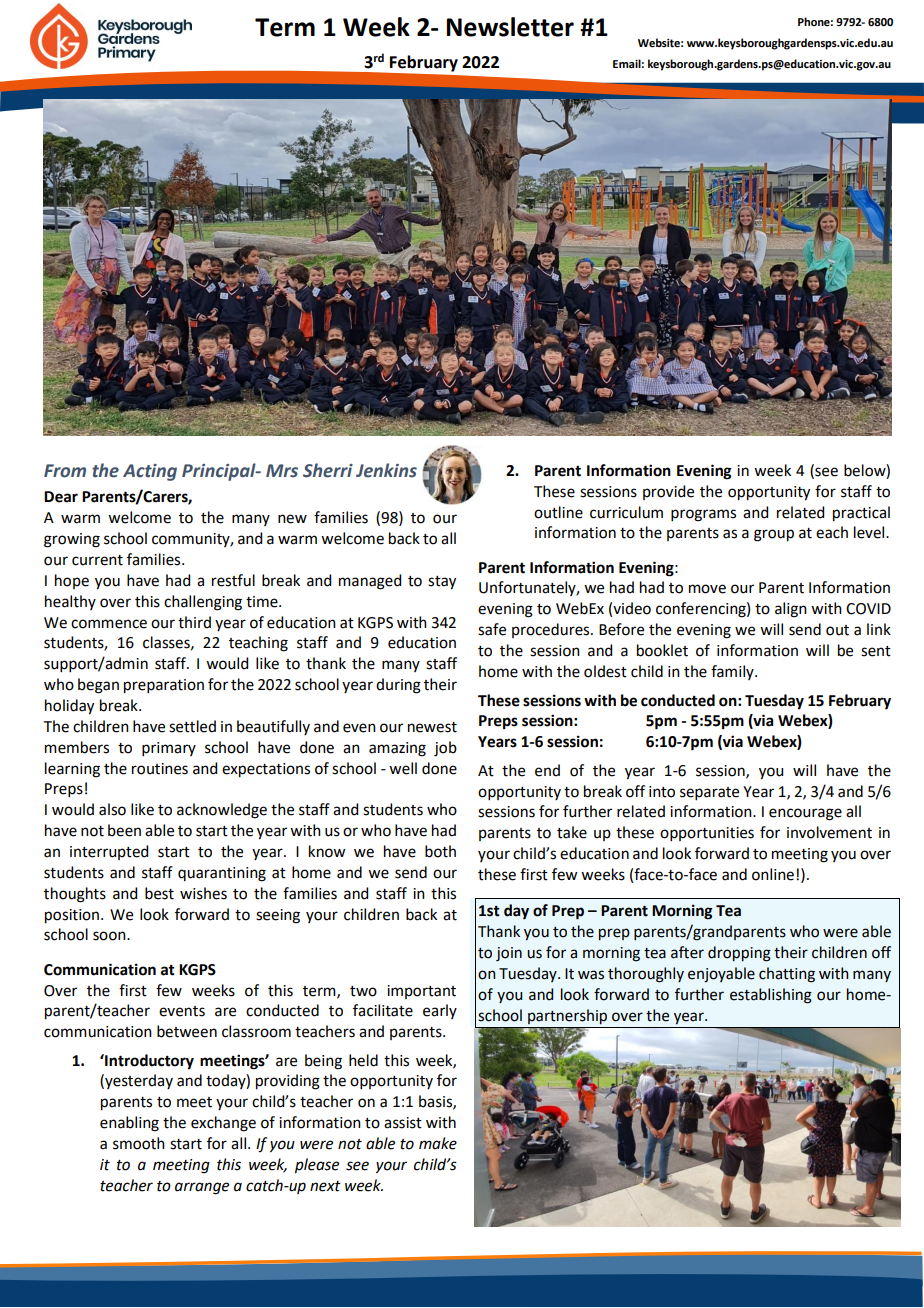  What do you see at coordinates (805, 814) in the document?
I see `encourage` at bounding box center [805, 814].
